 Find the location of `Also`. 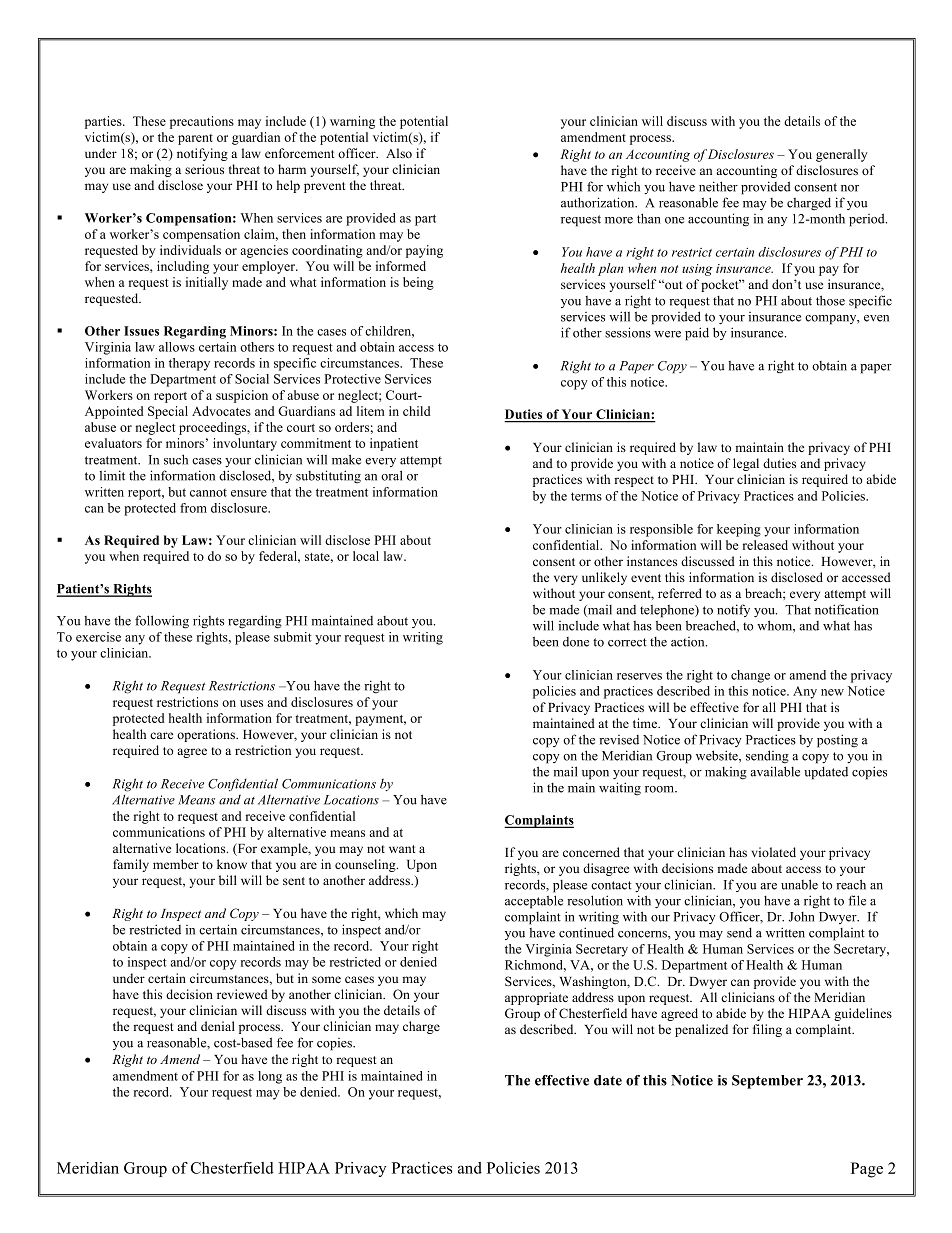

Also is located at coordinates (399, 153).
